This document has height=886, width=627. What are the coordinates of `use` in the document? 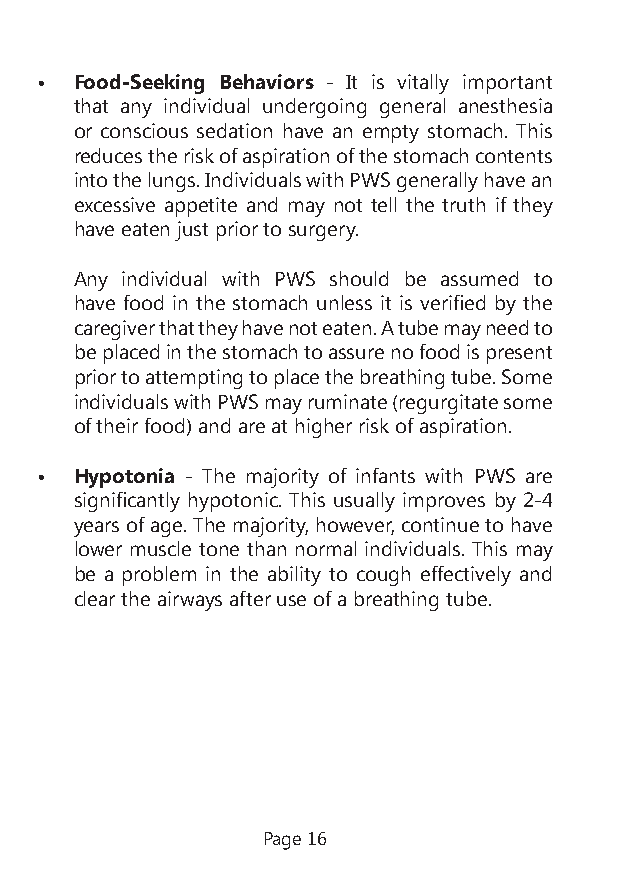 It's located at (291, 600).
